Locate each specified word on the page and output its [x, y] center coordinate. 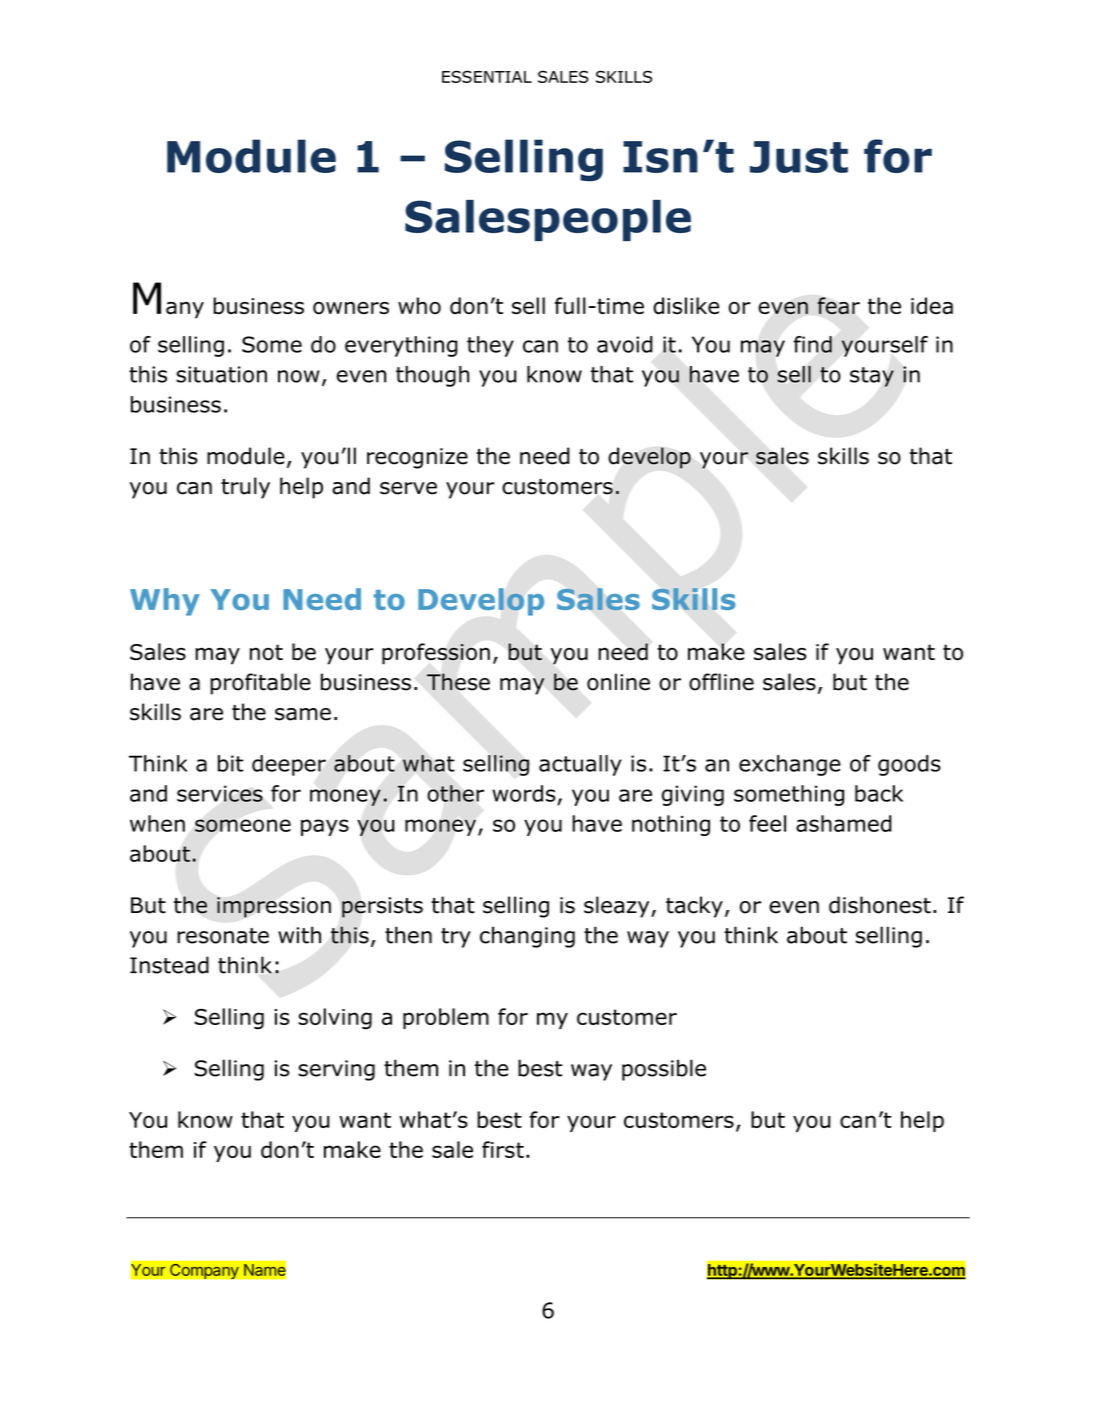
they [490, 346]
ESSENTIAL [487, 76]
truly [245, 488]
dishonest [880, 905]
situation [221, 374]
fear [838, 306]
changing [527, 937]
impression [274, 907]
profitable [260, 684]
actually [580, 765]
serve [408, 488]
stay [872, 377]
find [812, 344]
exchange [790, 765]
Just [799, 157]
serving [336, 1070]
